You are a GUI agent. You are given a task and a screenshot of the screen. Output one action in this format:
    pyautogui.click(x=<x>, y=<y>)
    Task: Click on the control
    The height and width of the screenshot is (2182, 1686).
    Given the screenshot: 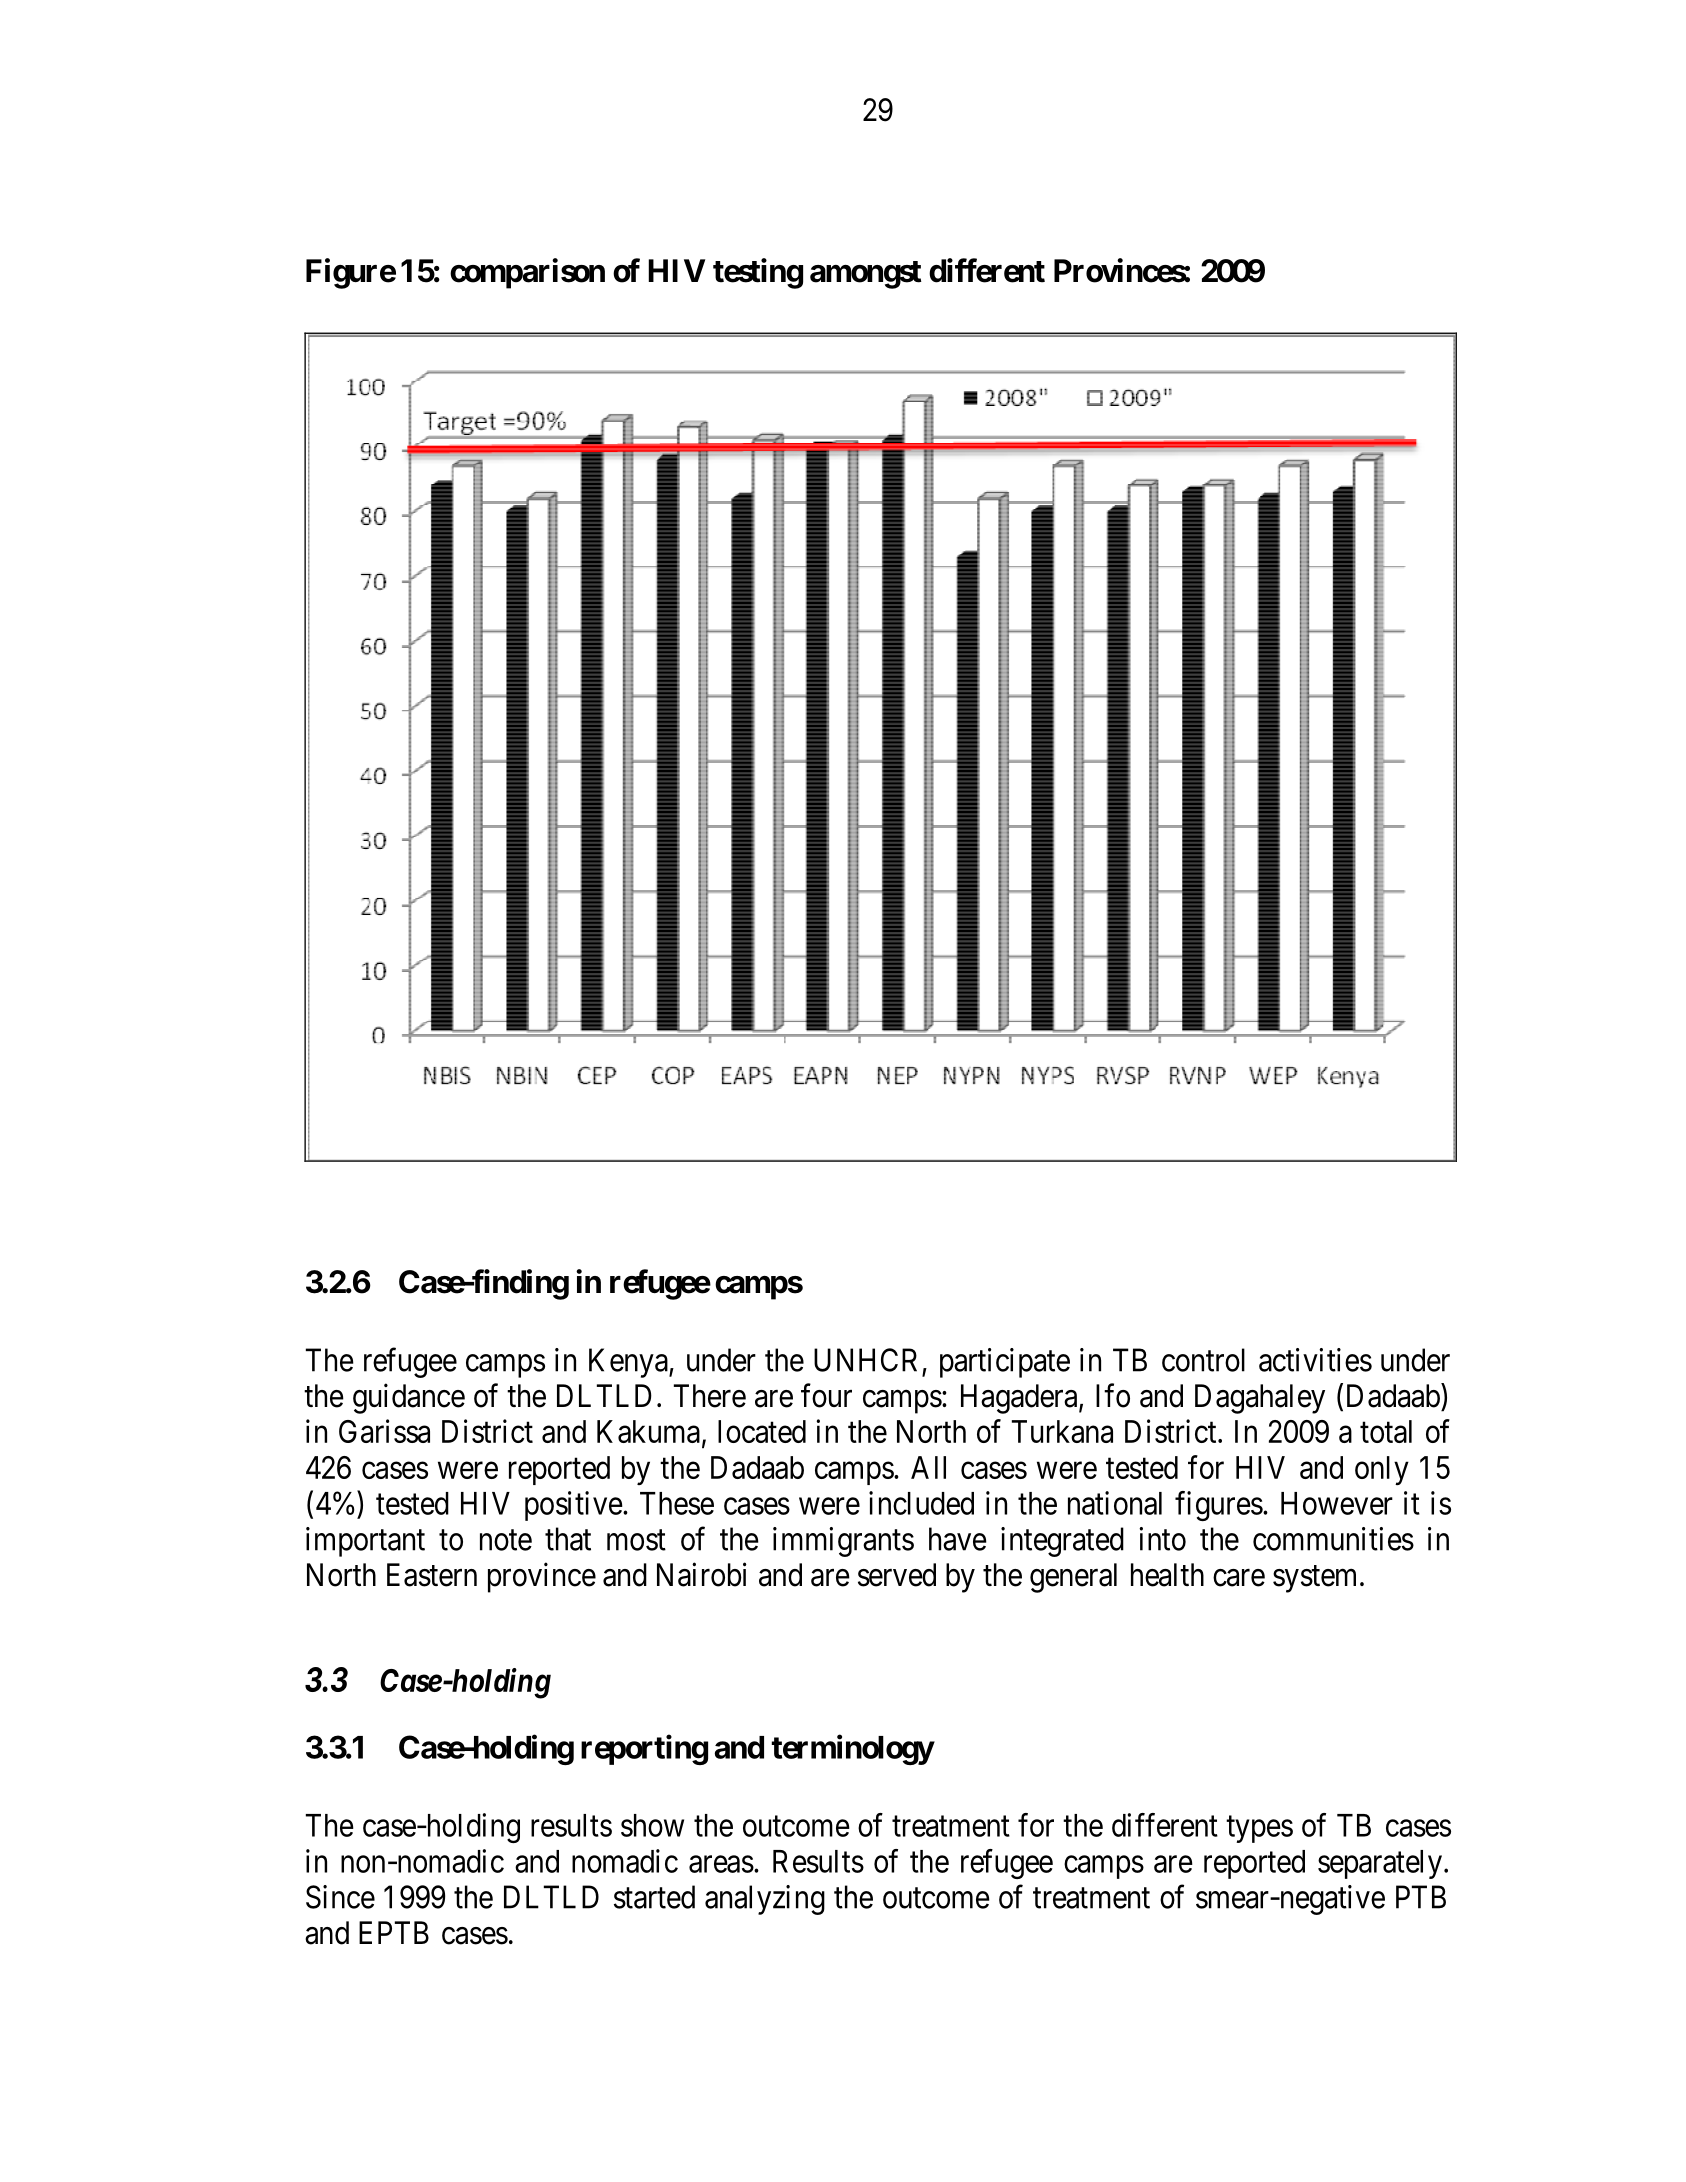 What is the action you would take?
    pyautogui.click(x=1203, y=1360)
